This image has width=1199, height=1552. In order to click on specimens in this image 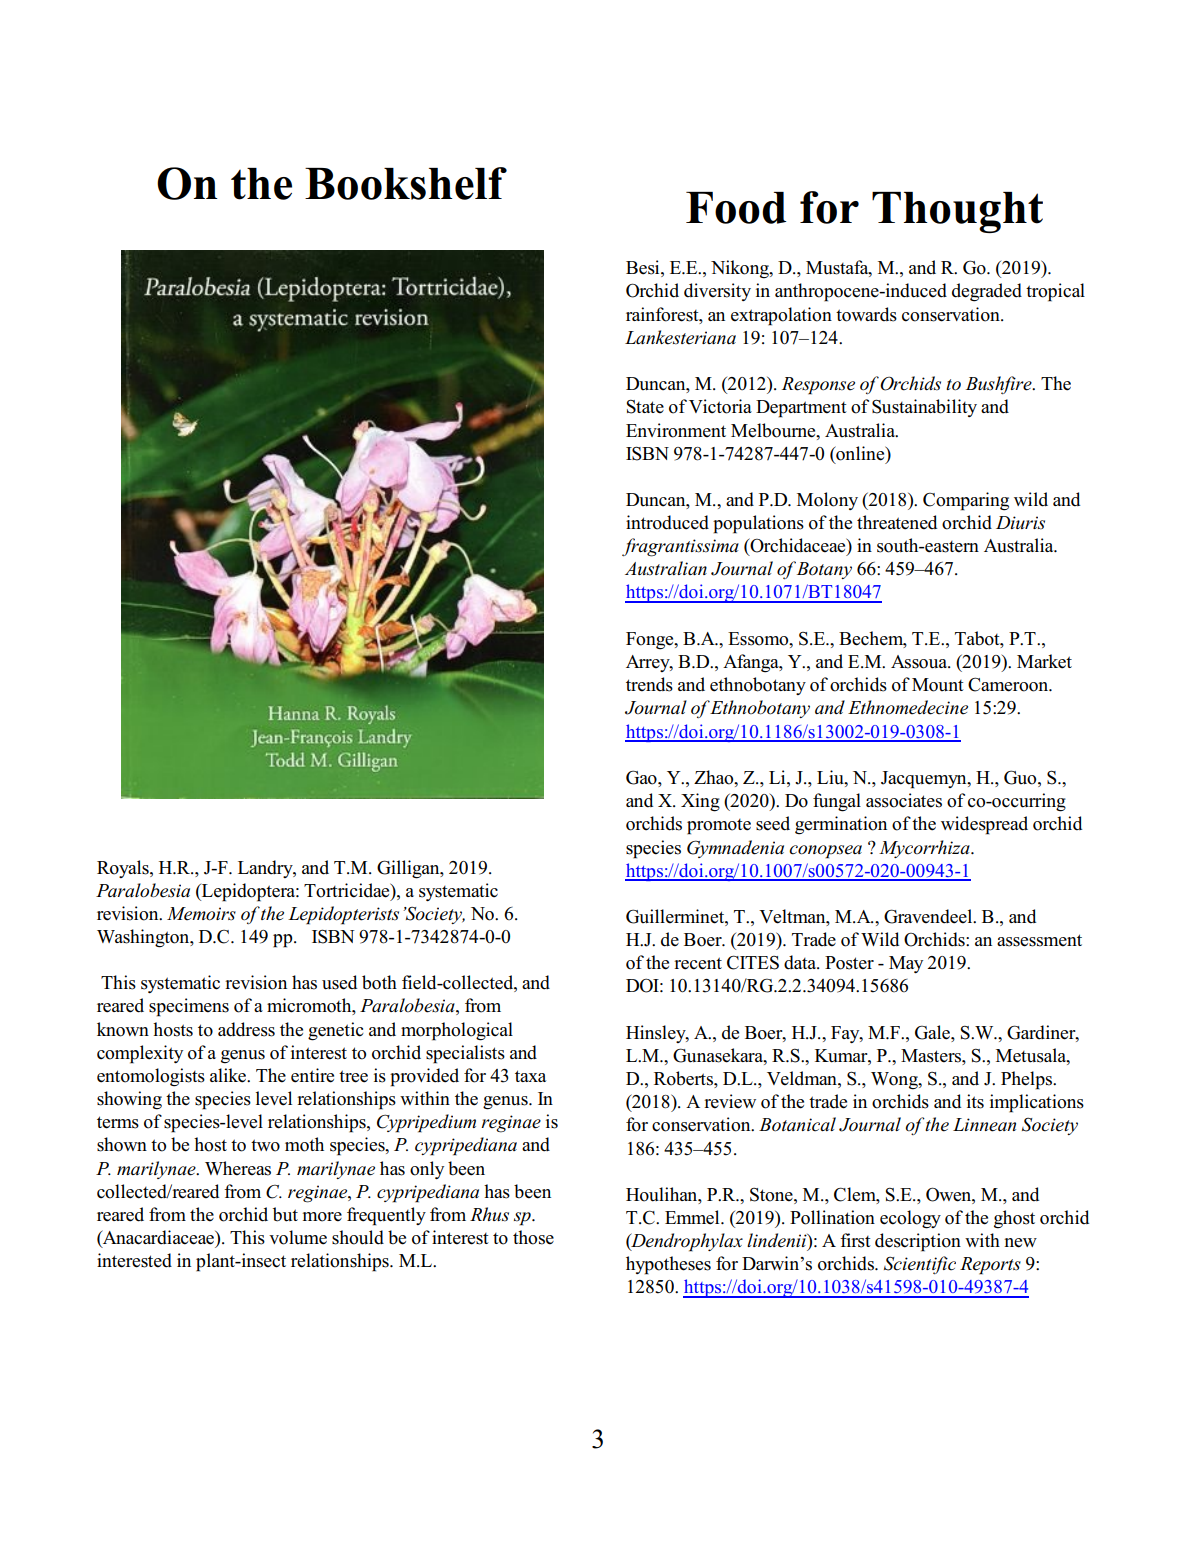, I will do `click(189, 1007)`.
